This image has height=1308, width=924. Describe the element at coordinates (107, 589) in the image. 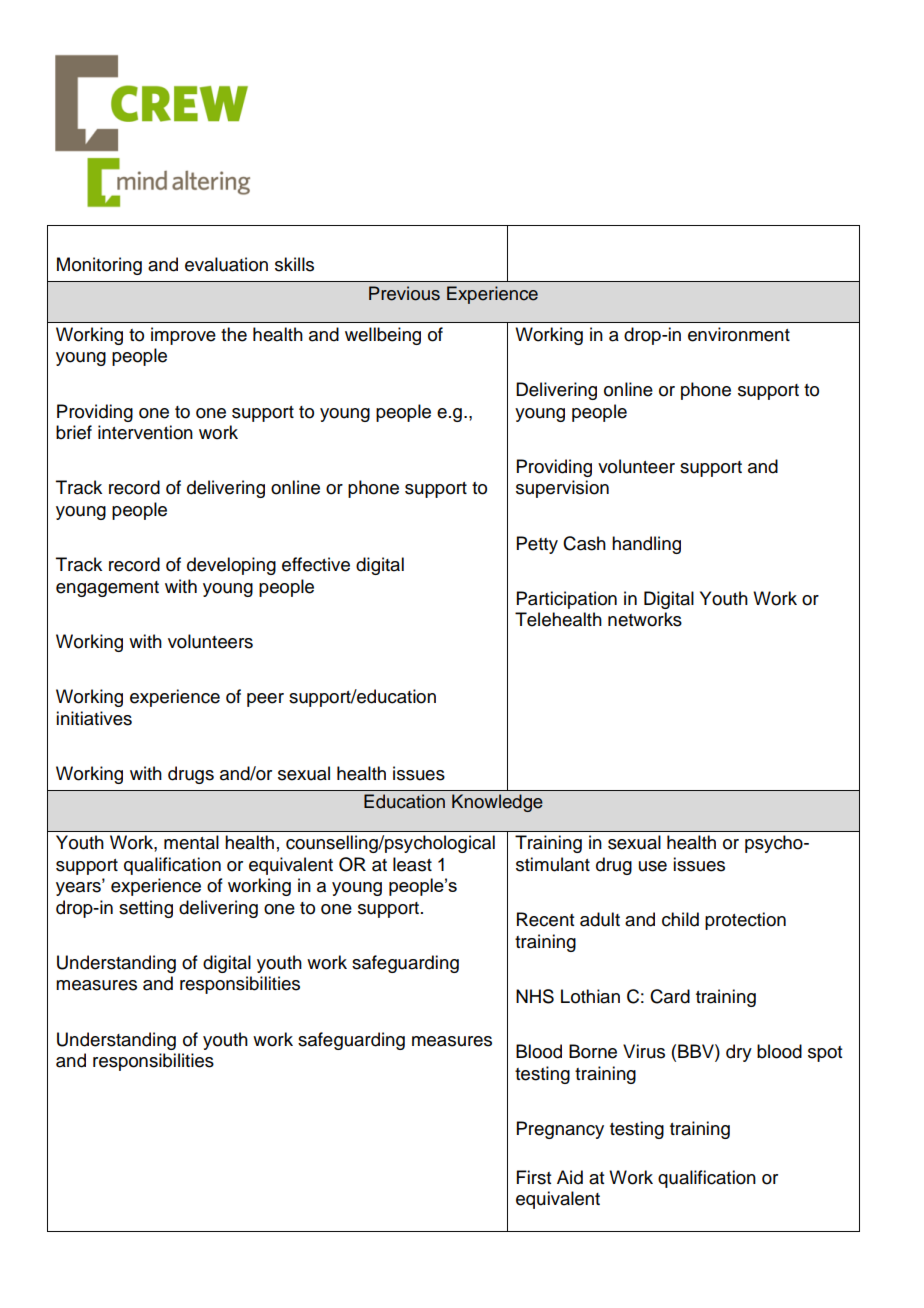

I see `engagement` at that location.
